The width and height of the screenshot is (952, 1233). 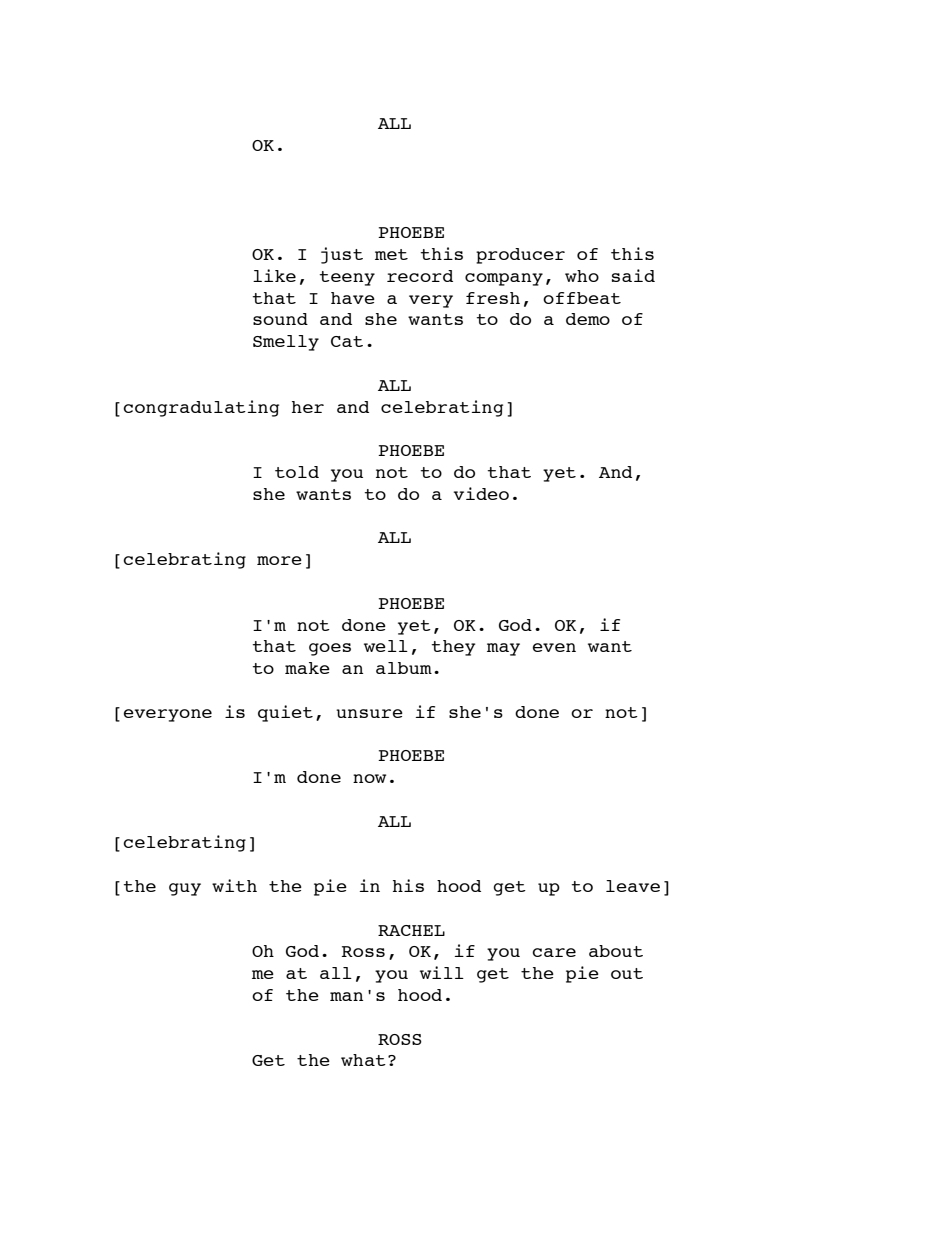 What do you see at coordinates (307, 668) in the screenshot?
I see `make` at bounding box center [307, 668].
